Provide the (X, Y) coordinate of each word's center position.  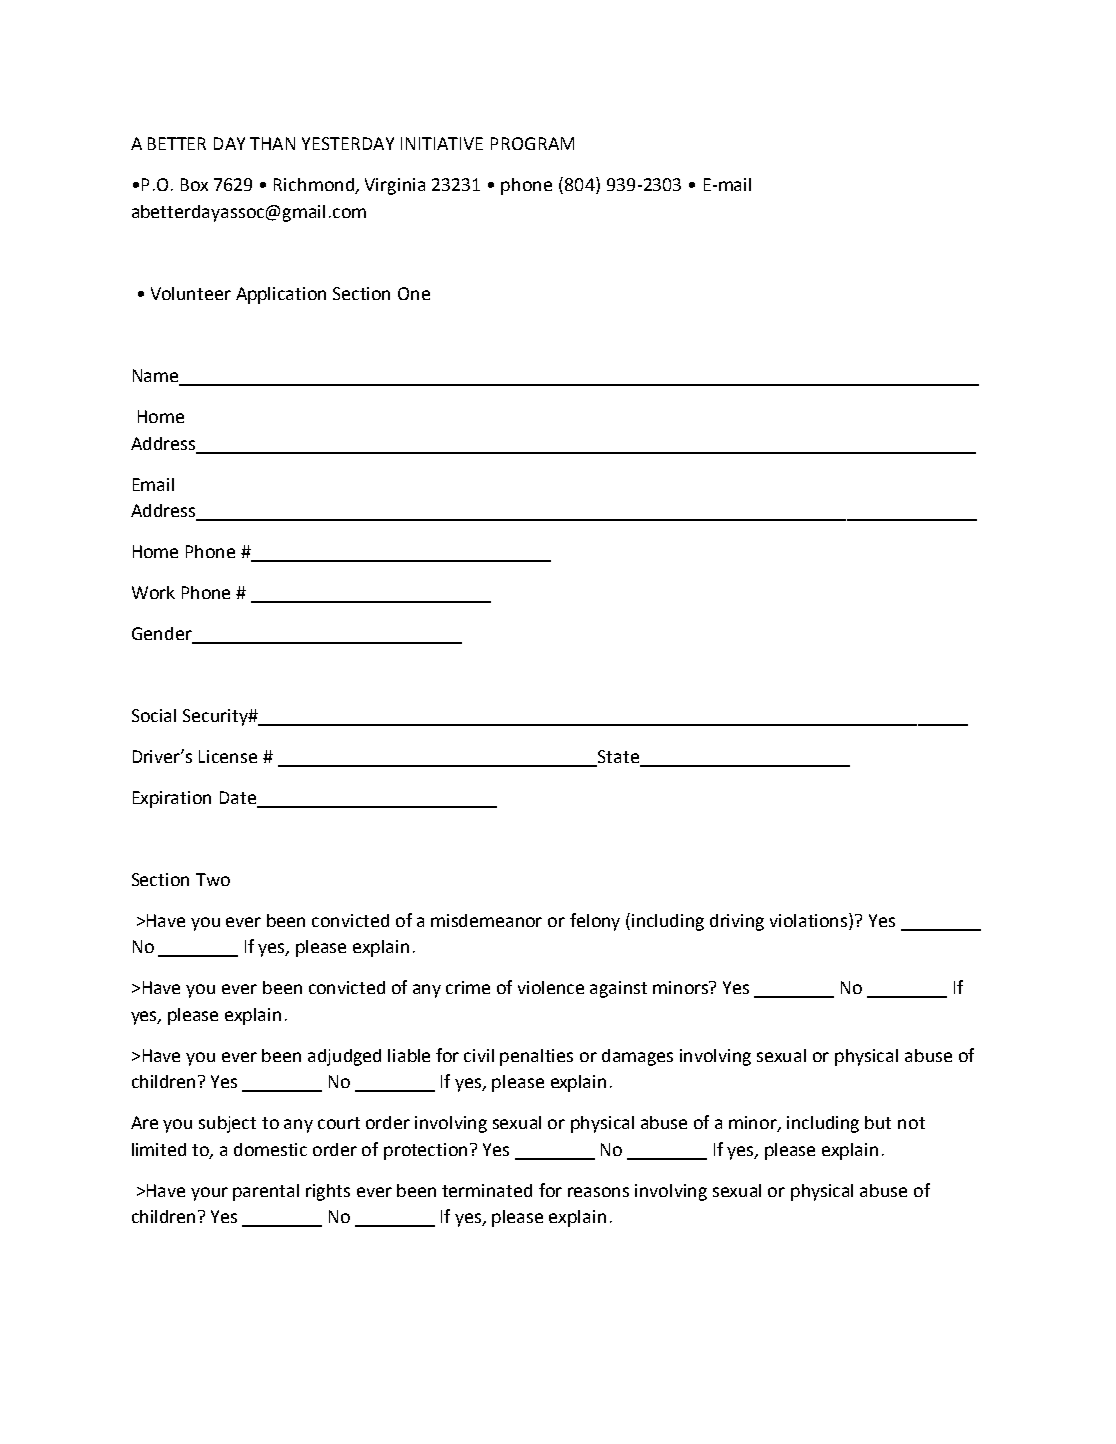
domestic (270, 1149)
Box (194, 184)
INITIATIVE (442, 143)
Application (281, 295)
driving (737, 922)
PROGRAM (532, 143)
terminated (487, 1190)
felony (595, 922)
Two (213, 879)
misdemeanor (486, 920)
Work (153, 592)
